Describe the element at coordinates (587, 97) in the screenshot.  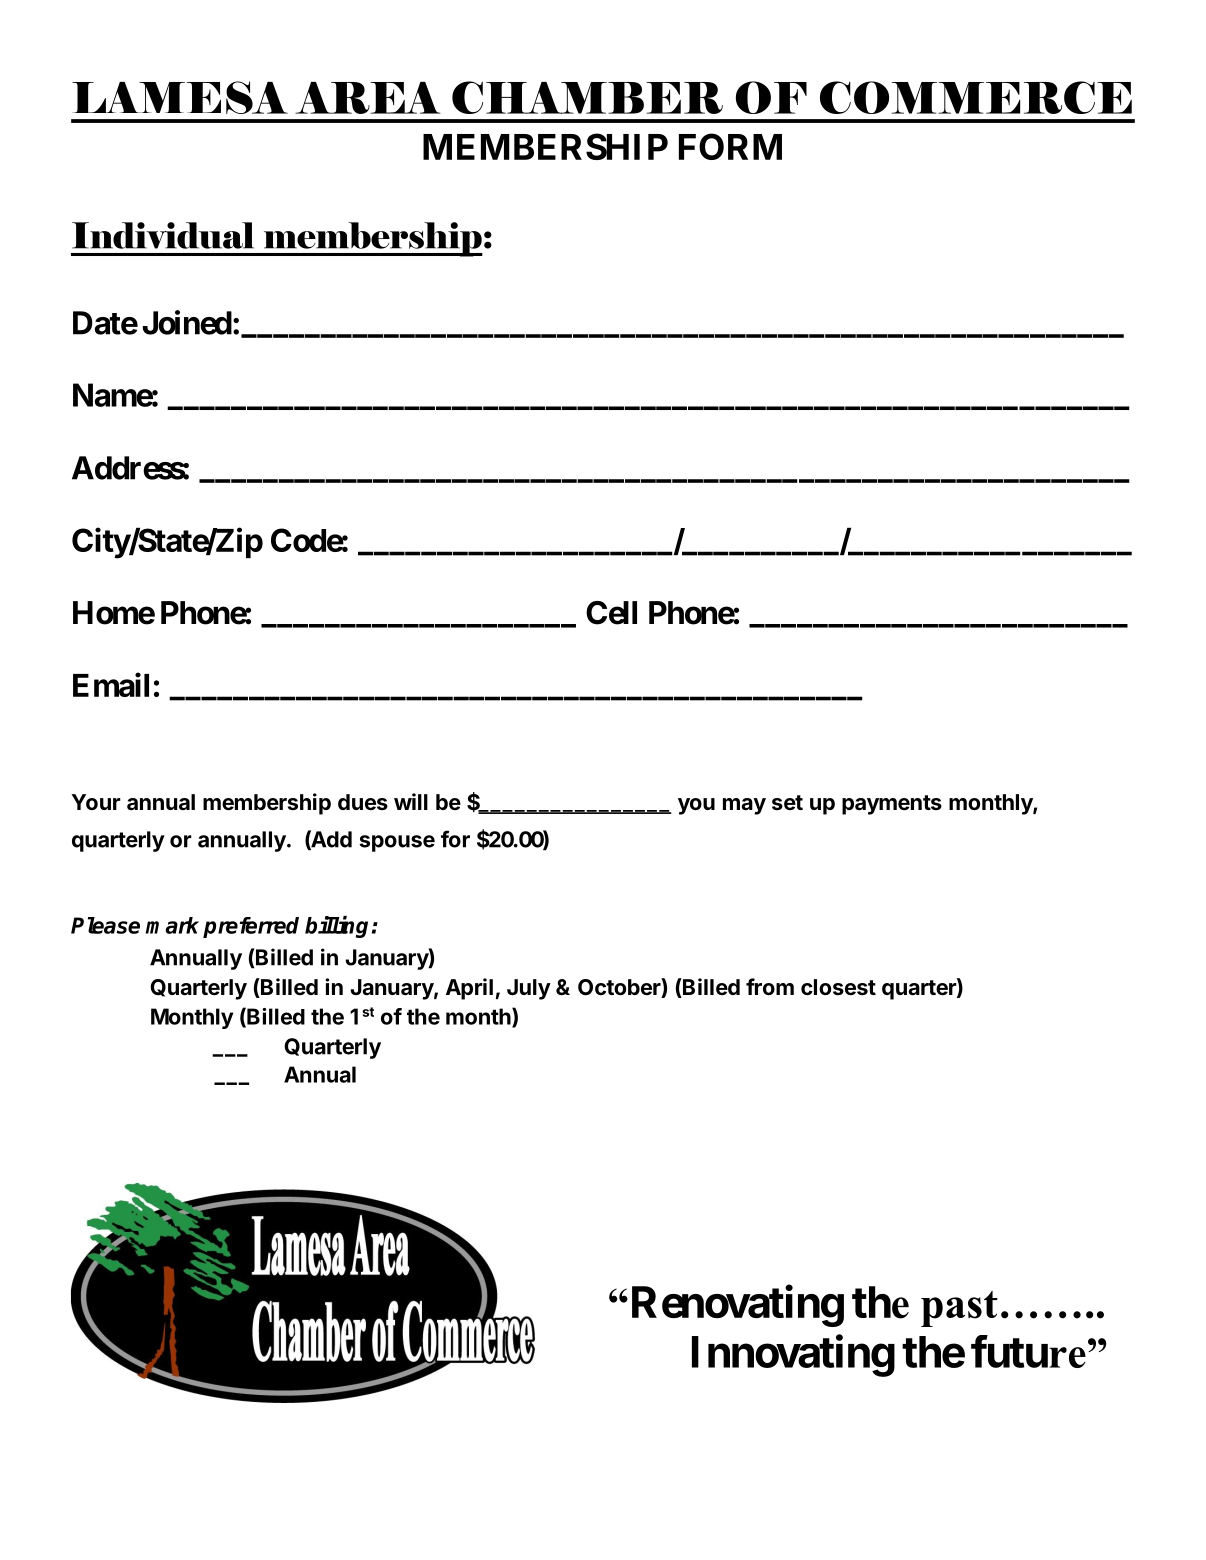
I see `CHAMBER` at that location.
